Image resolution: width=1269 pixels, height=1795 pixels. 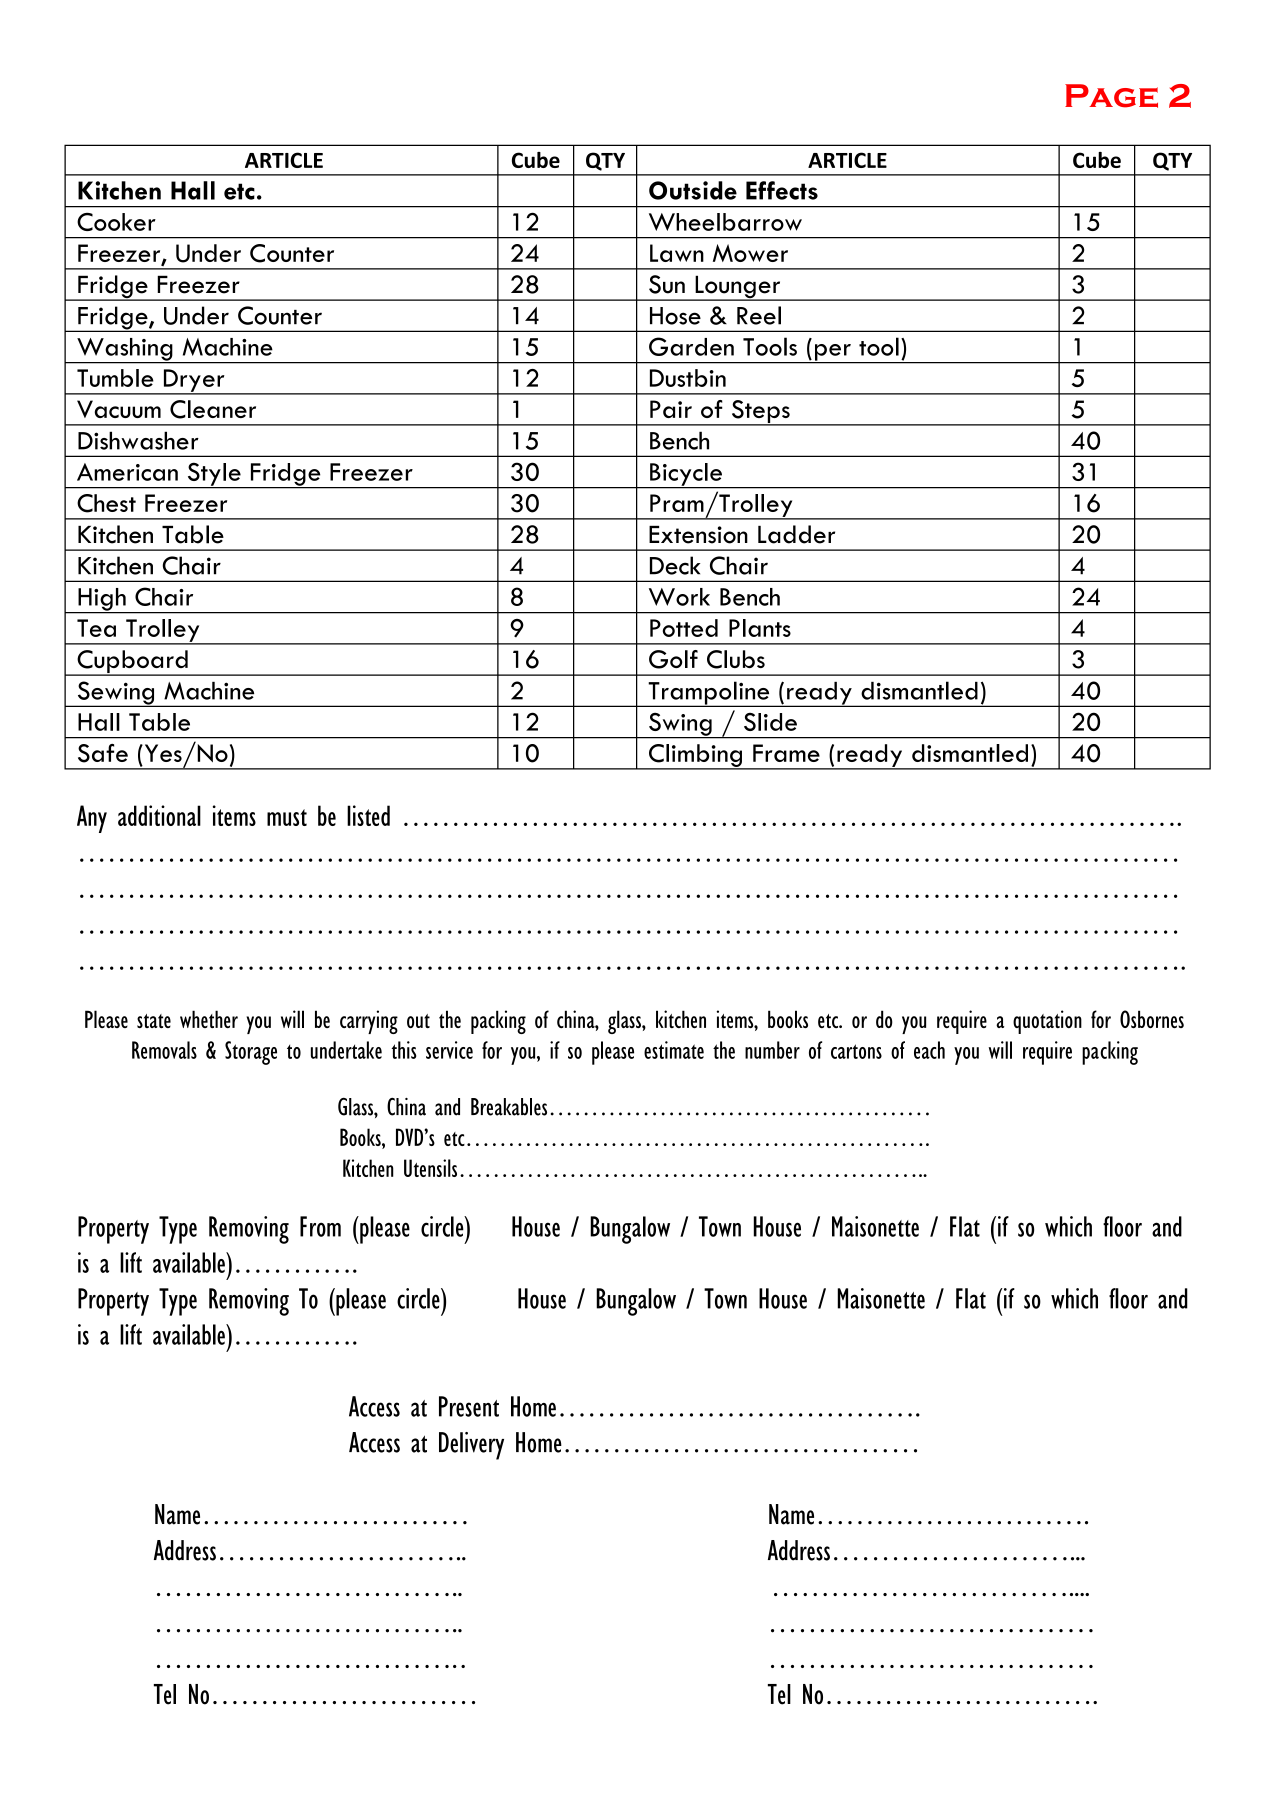 What do you see at coordinates (1111, 96) in the document?
I see `Page` at bounding box center [1111, 96].
